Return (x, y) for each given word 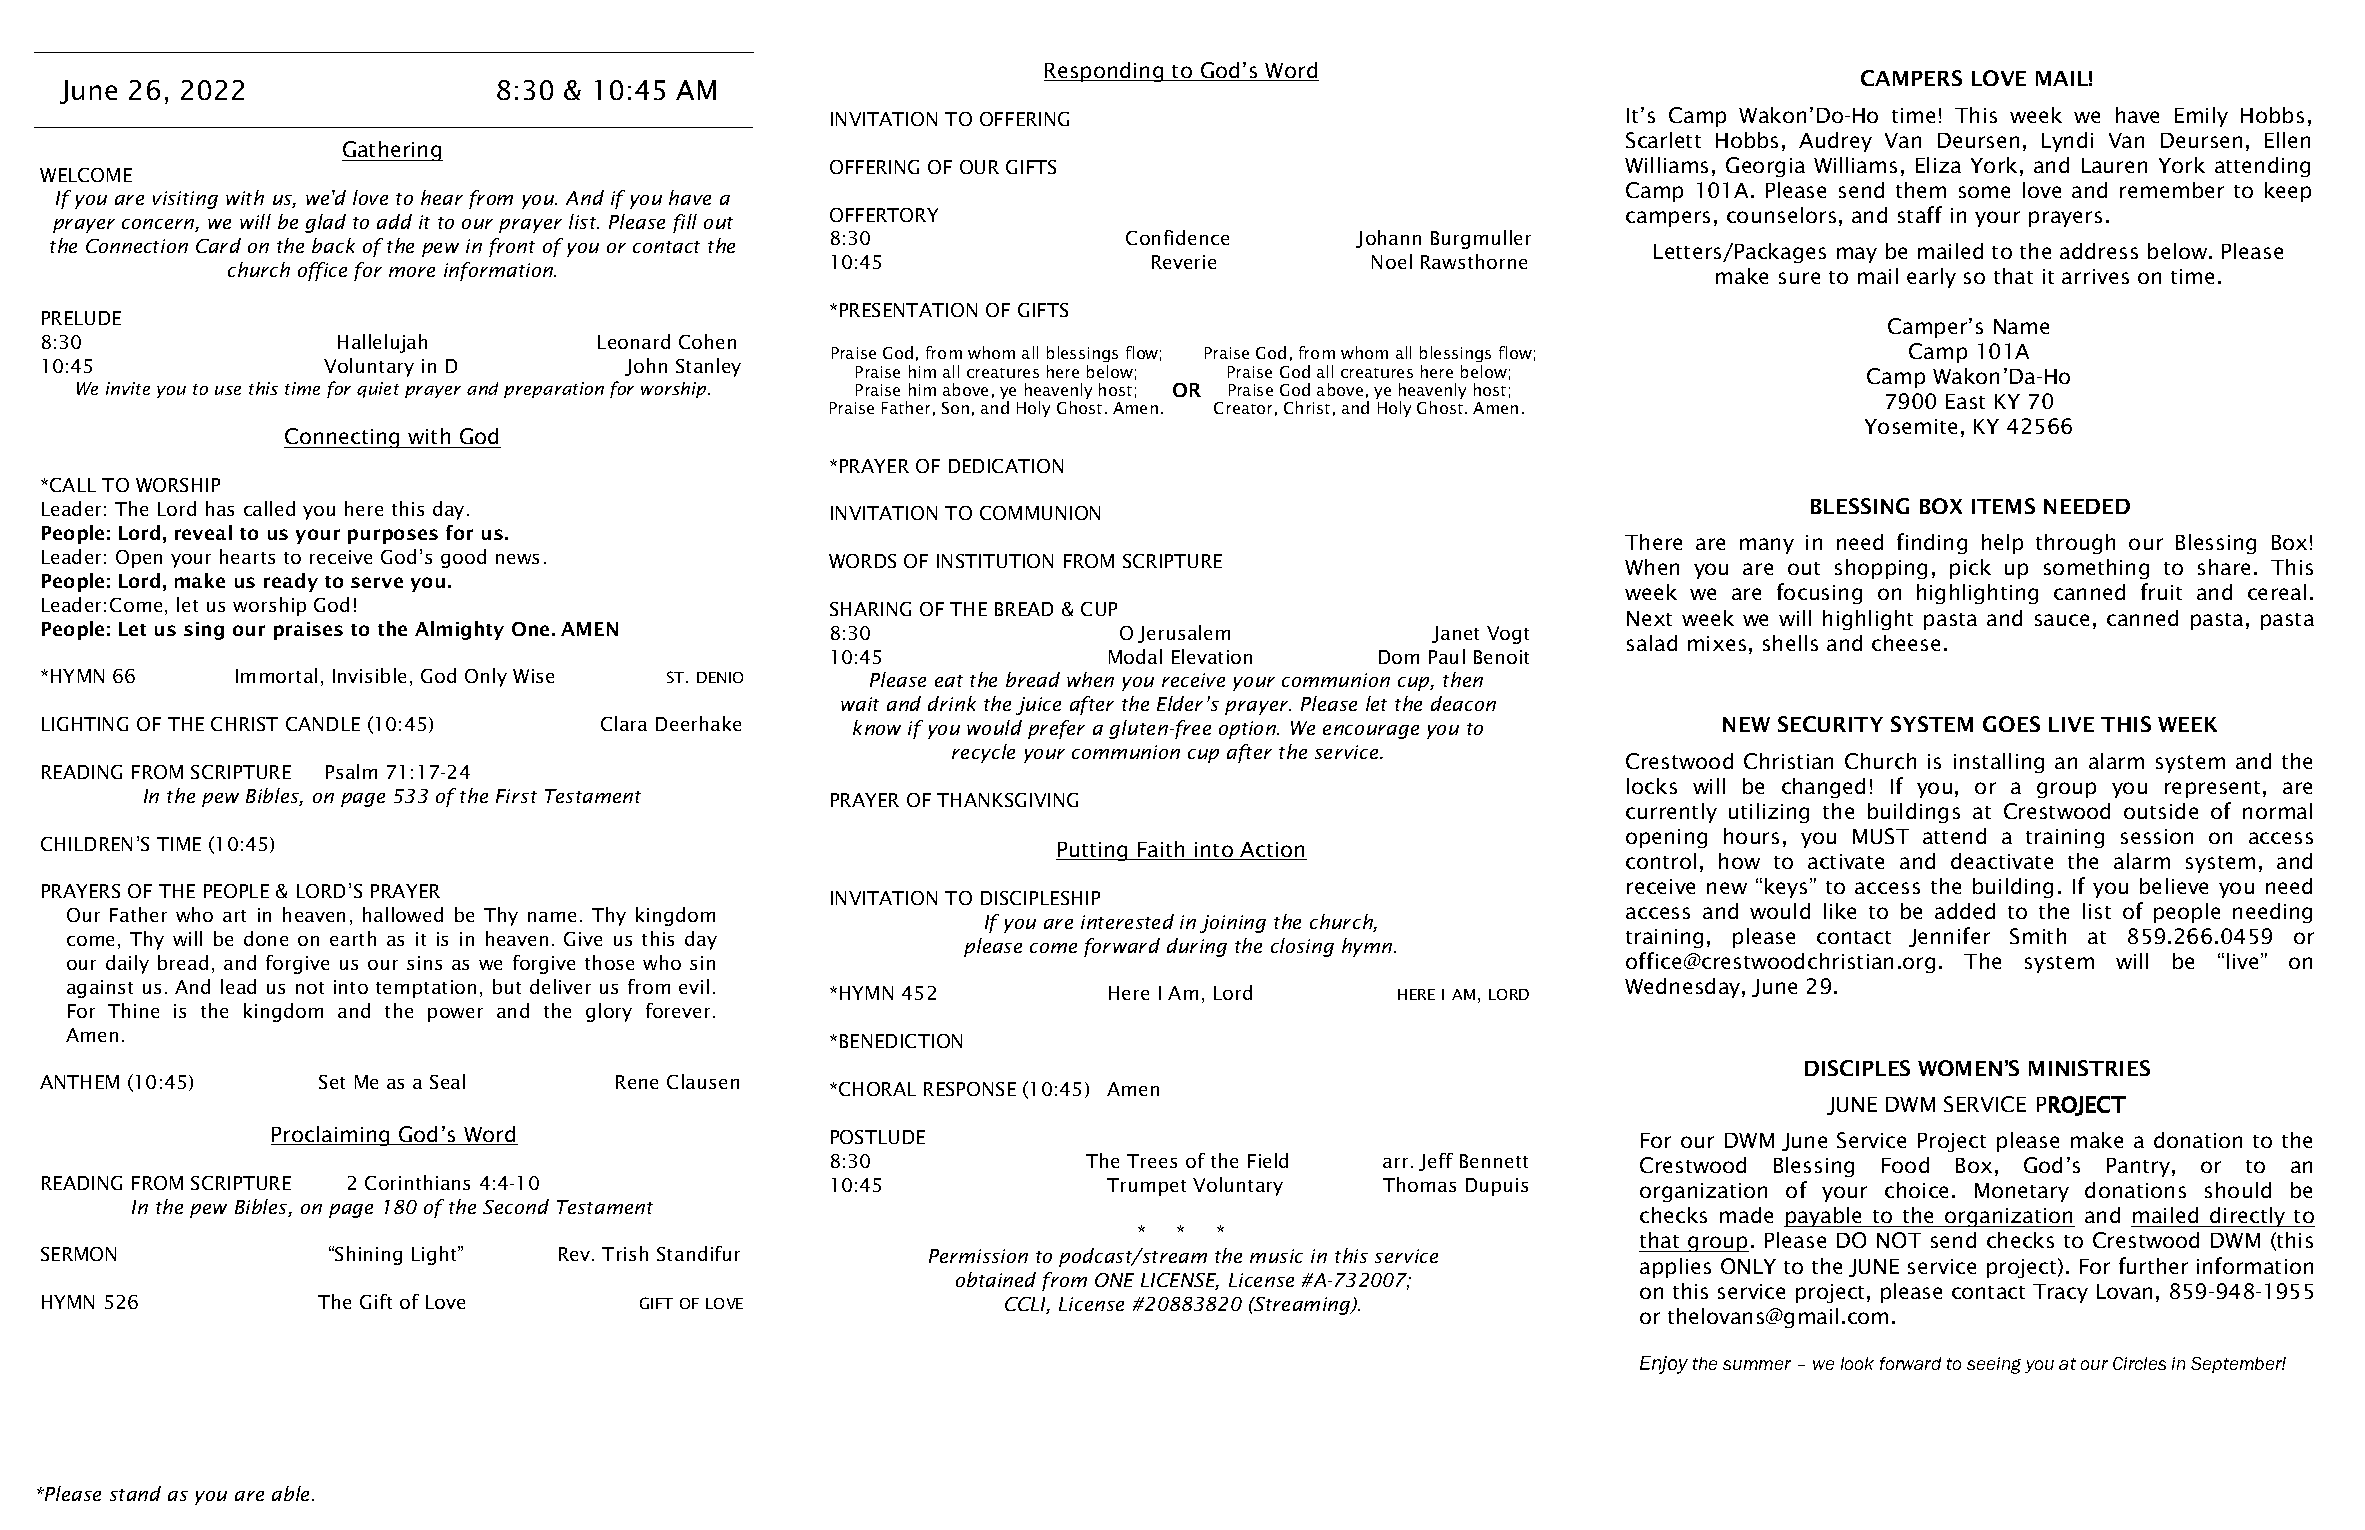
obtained (996, 1279)
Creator (1243, 408)
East (1965, 401)
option (1248, 730)
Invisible (369, 675)
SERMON (78, 1254)
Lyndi (2067, 142)
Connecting (343, 438)
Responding (1105, 72)
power (455, 1015)
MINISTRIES (2089, 1068)
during (1197, 947)
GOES (2011, 724)
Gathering (392, 151)
